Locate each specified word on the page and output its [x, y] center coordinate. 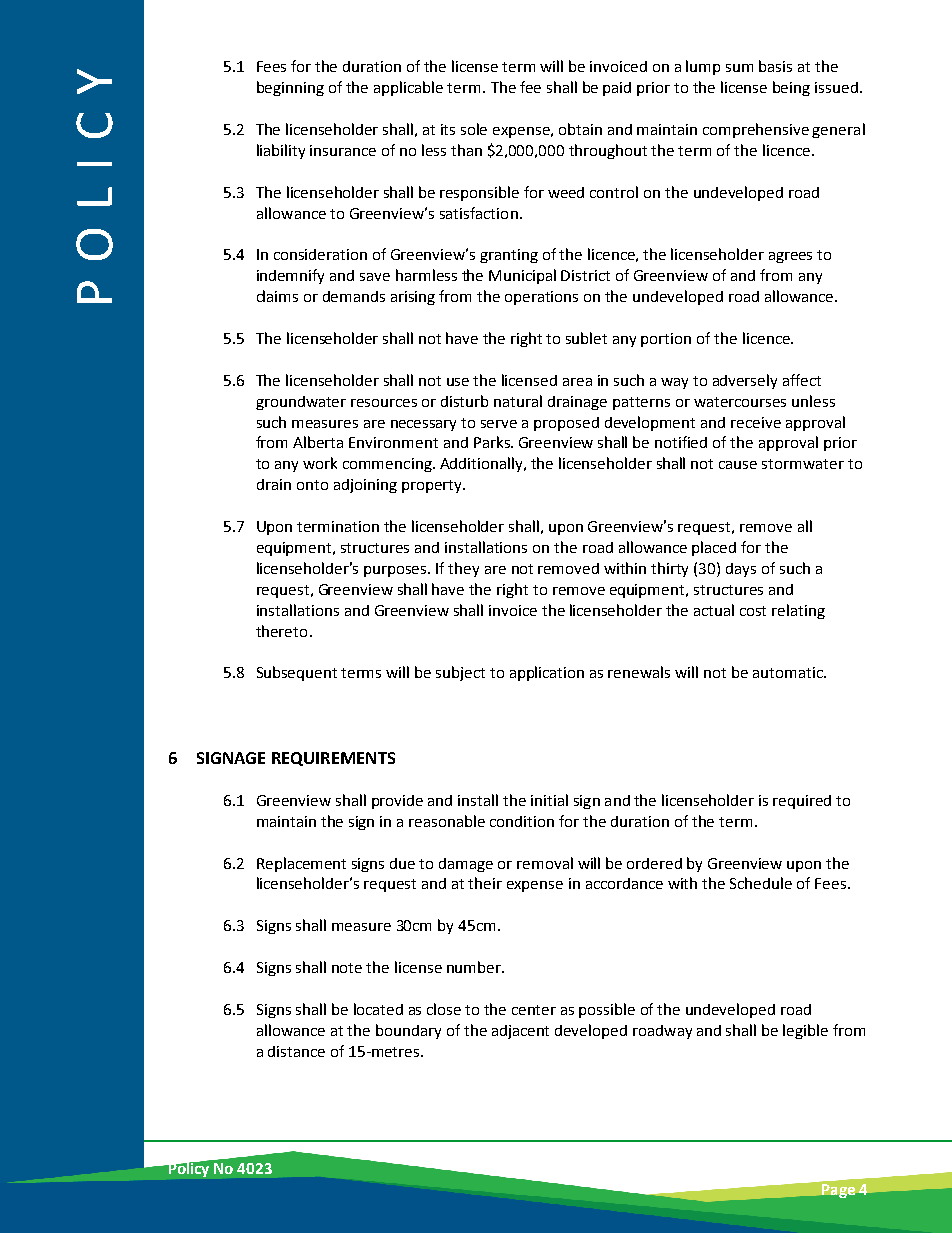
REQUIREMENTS [333, 759]
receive [756, 422]
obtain [580, 129]
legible [805, 1031]
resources [384, 403]
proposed [566, 424]
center [534, 1010]
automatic [789, 672]
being [791, 88]
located [378, 1009]
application [547, 673]
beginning [290, 88]
